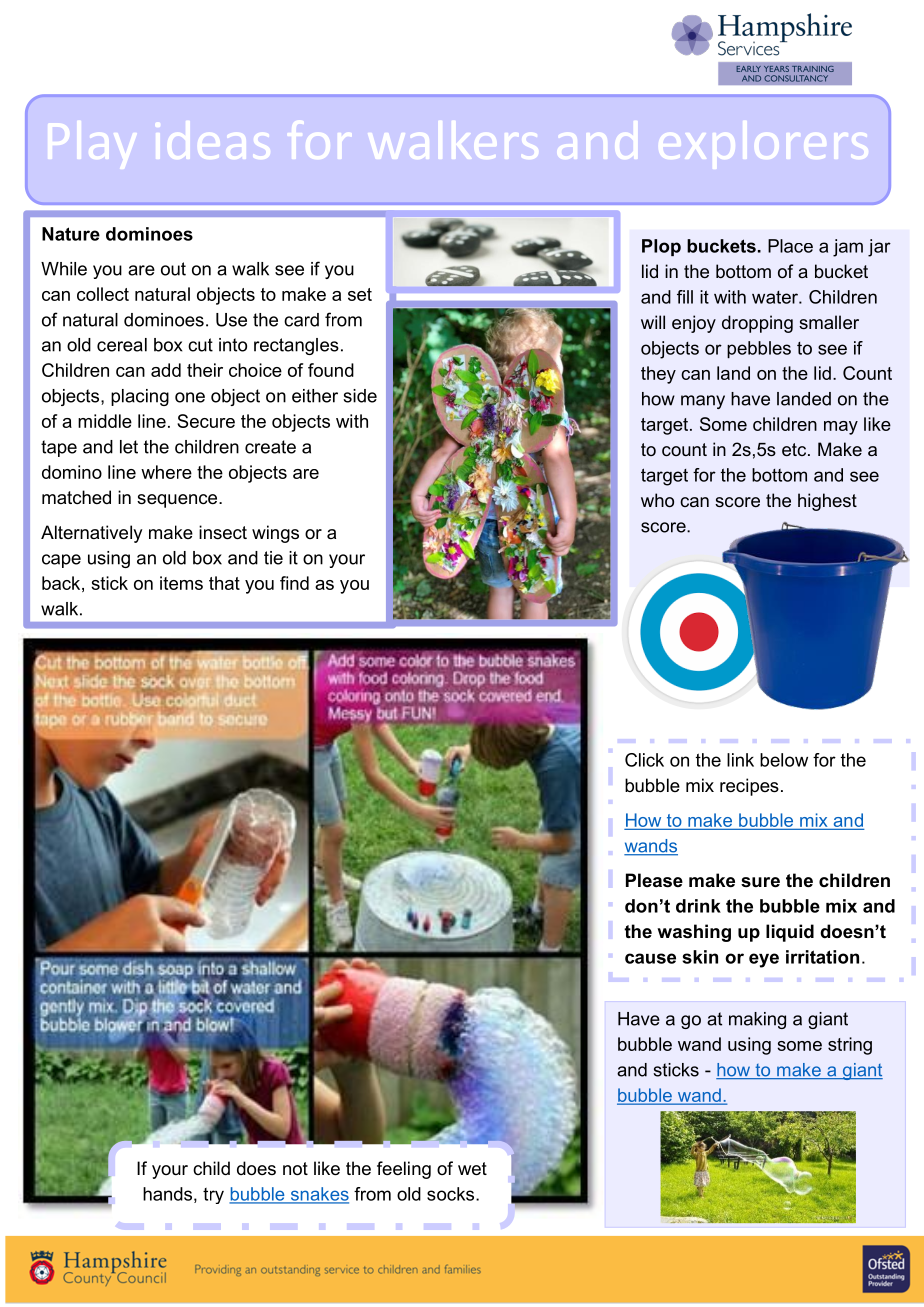 The height and width of the document is (1307, 924). Describe the element at coordinates (294, 583) in the document. I see `find` at that location.
